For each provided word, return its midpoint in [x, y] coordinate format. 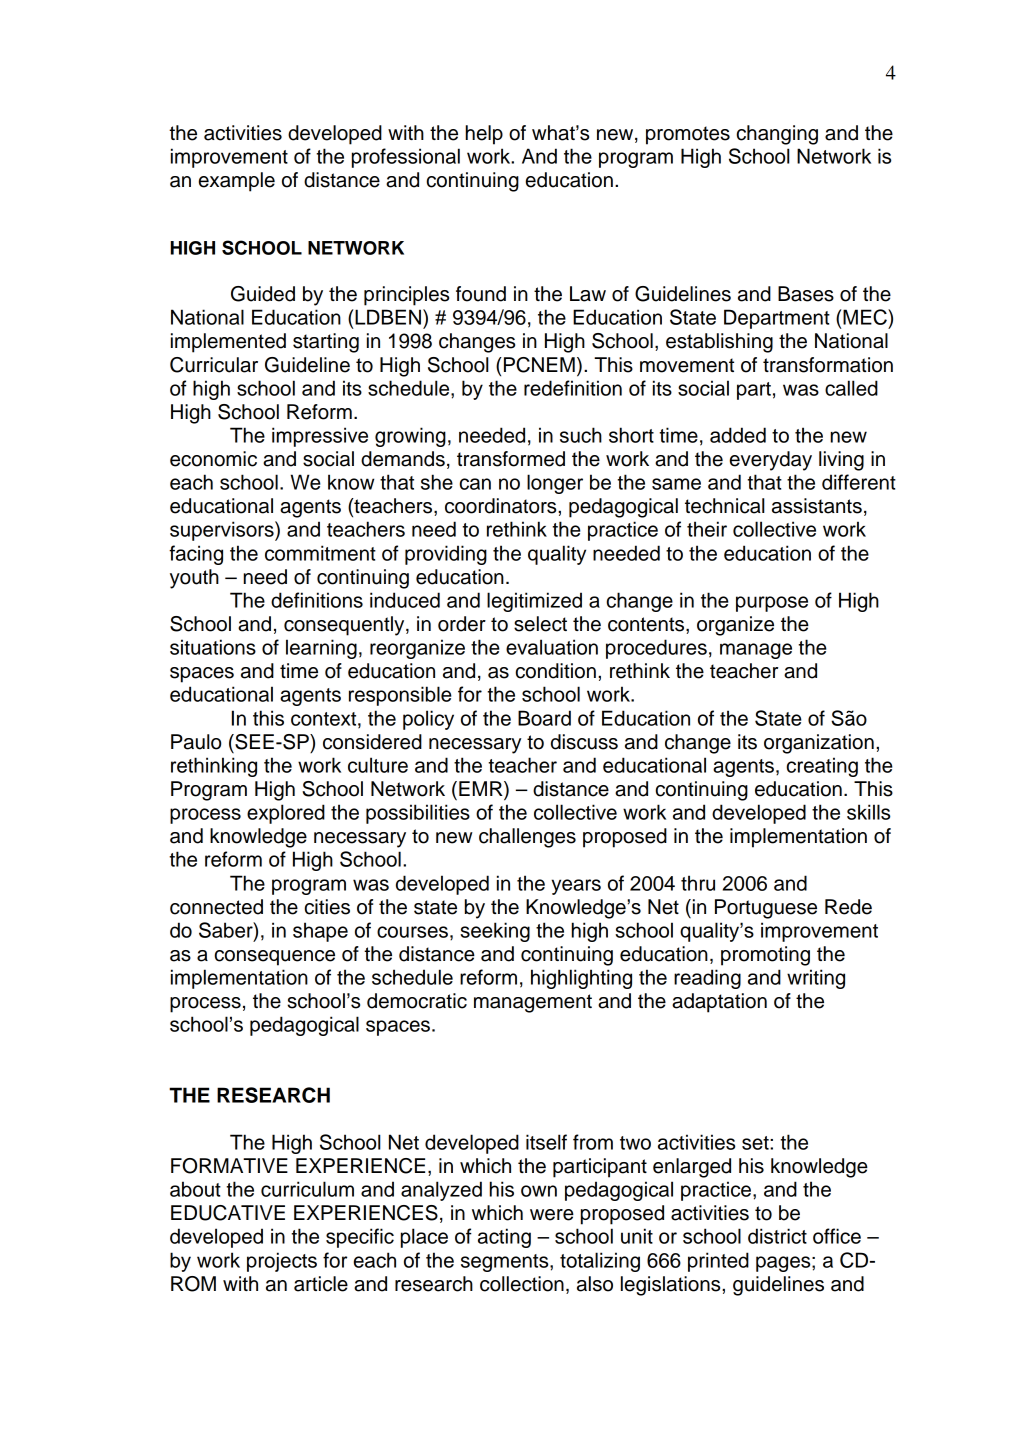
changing [777, 135]
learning [321, 649]
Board [544, 718]
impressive [320, 437]
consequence [275, 958]
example [237, 182]
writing [816, 979]
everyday [771, 461]
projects [282, 1262]
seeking [495, 932]
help [484, 135]
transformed [511, 459]
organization [819, 744]
